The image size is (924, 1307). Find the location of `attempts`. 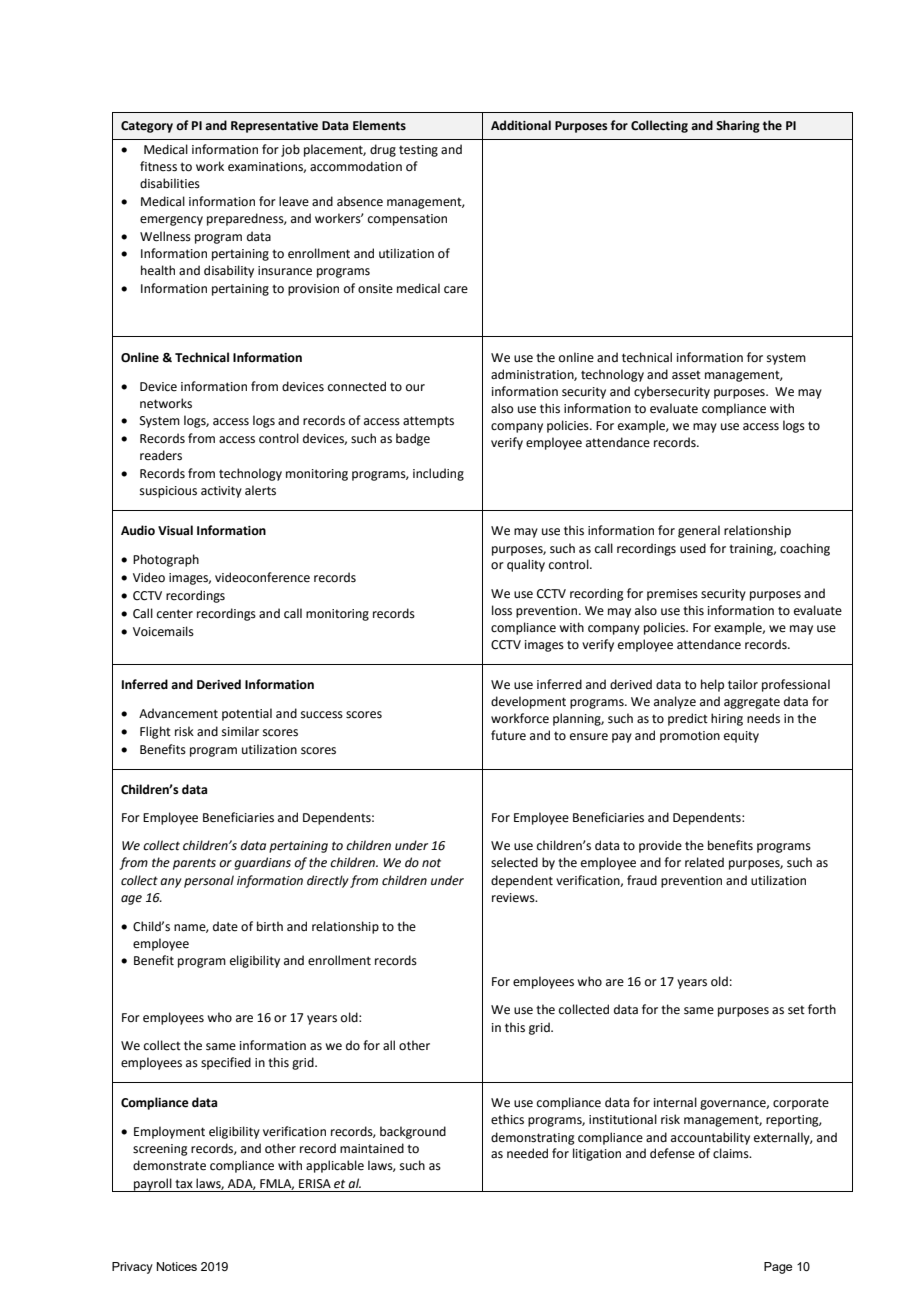

attempts is located at coordinates (428, 422).
